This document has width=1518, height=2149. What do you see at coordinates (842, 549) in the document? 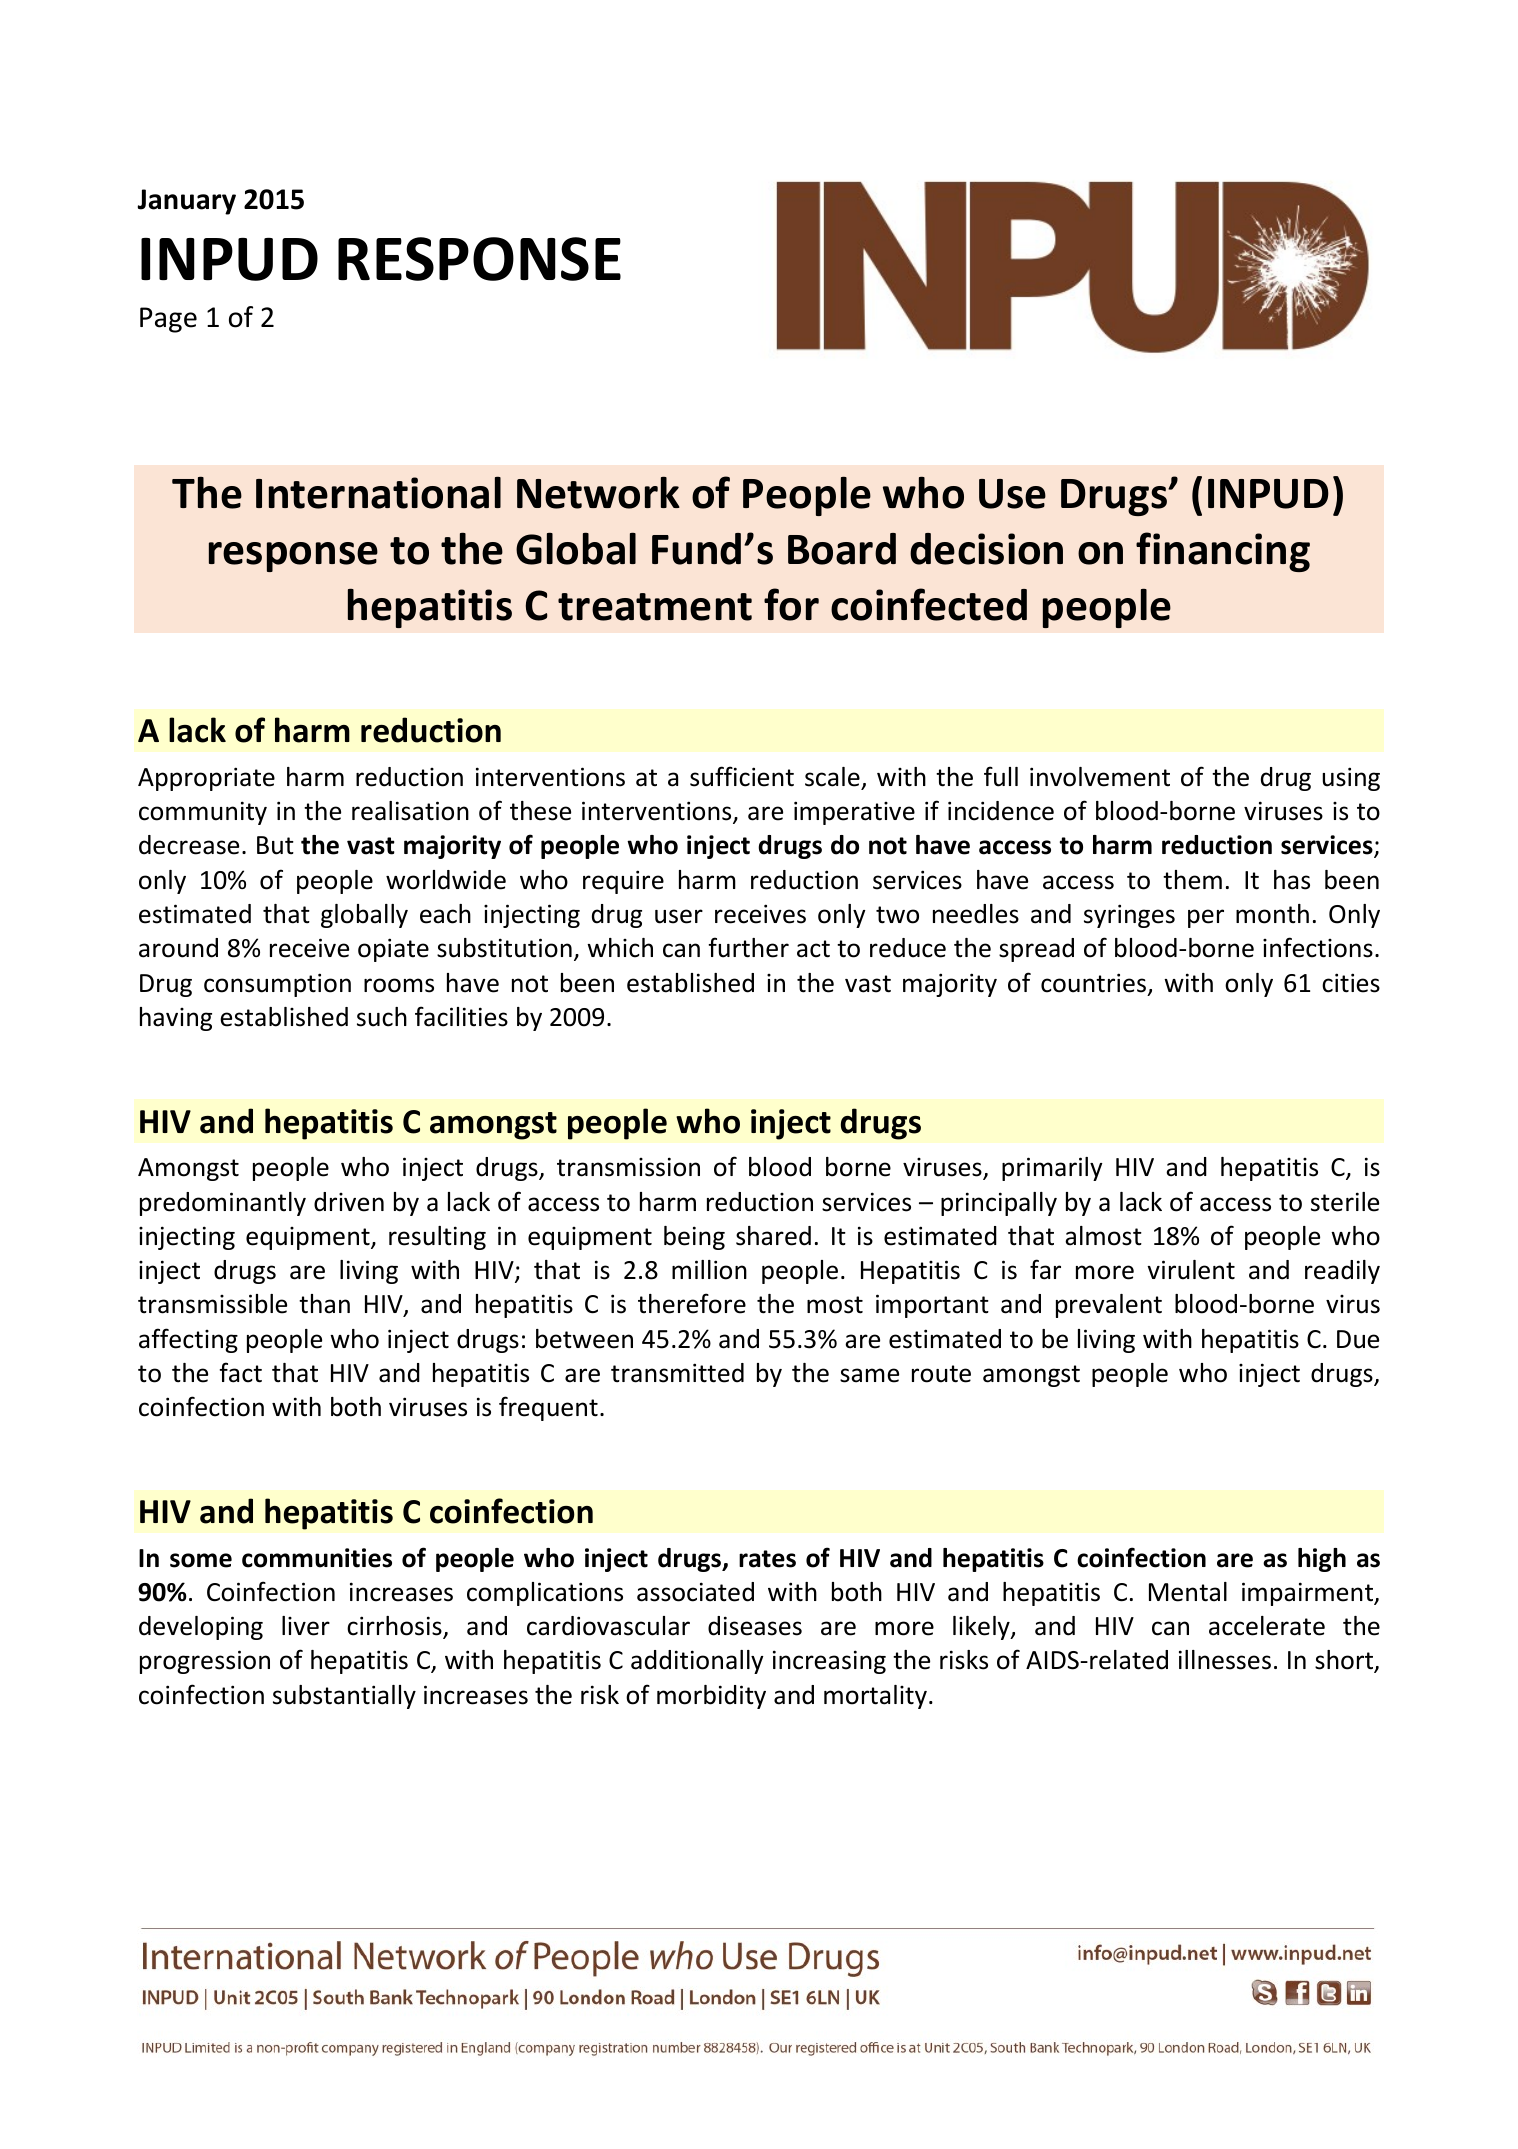
I see `Board` at bounding box center [842, 549].
